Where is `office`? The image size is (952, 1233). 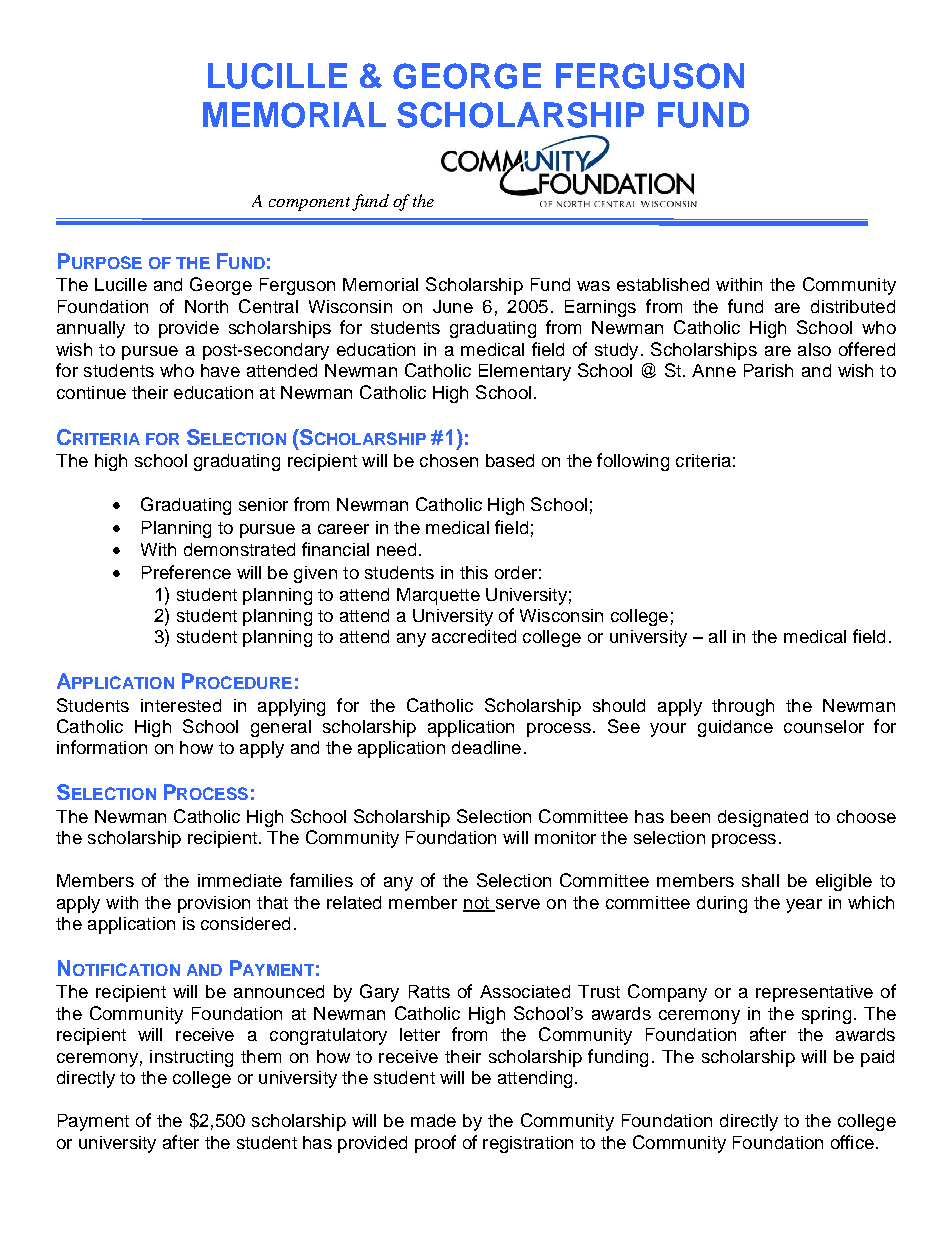 office is located at coordinates (852, 1142).
